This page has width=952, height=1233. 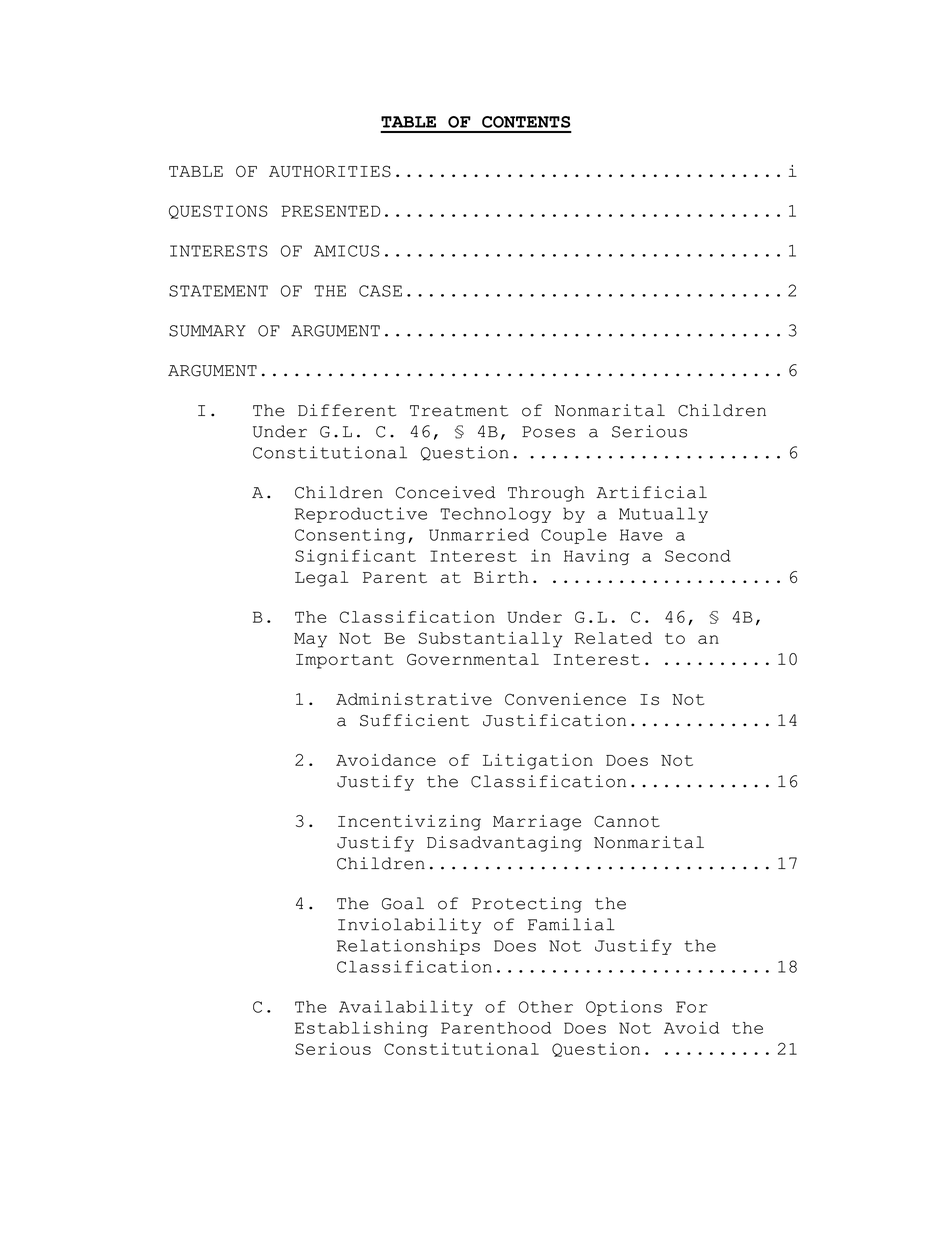 I want to click on Different, so click(x=347, y=410).
